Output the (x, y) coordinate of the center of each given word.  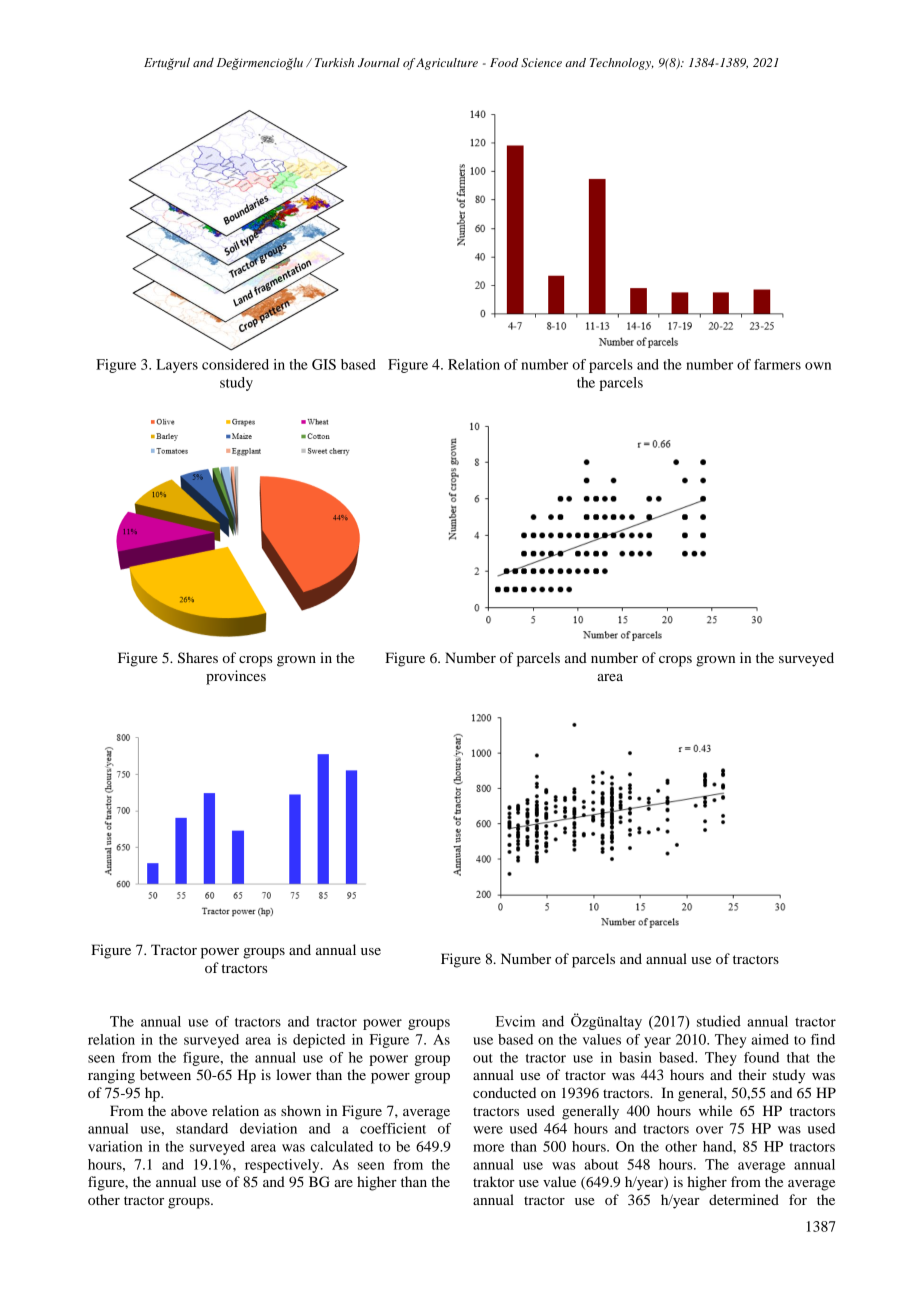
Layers (177, 366)
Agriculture (447, 64)
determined (744, 1199)
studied (719, 1021)
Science (541, 63)
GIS (324, 364)
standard (202, 1128)
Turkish (334, 62)
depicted (319, 1041)
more (489, 1148)
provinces (236, 677)
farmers (777, 364)
